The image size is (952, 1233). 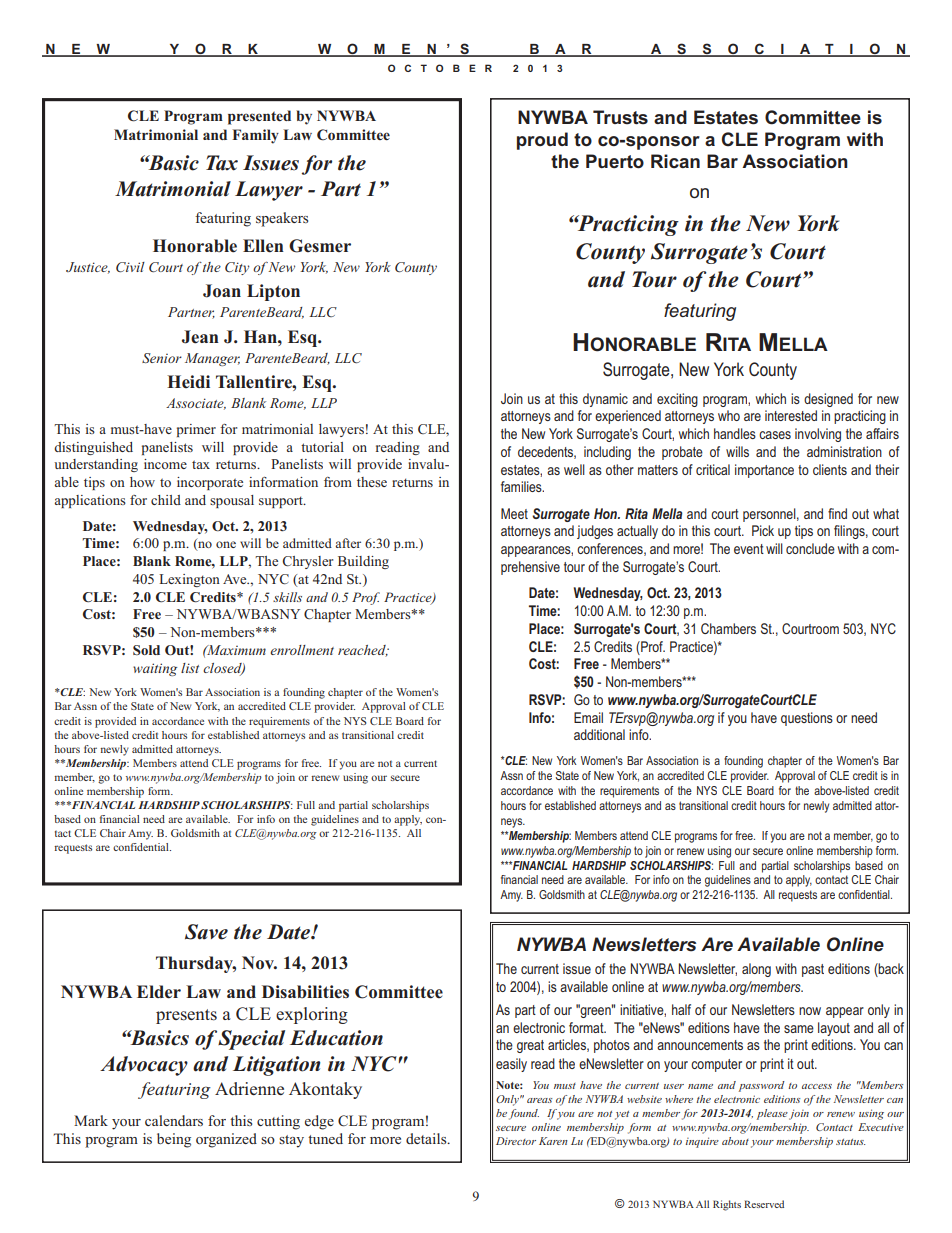 What do you see at coordinates (206, 932) in the screenshot?
I see `Save` at bounding box center [206, 932].
